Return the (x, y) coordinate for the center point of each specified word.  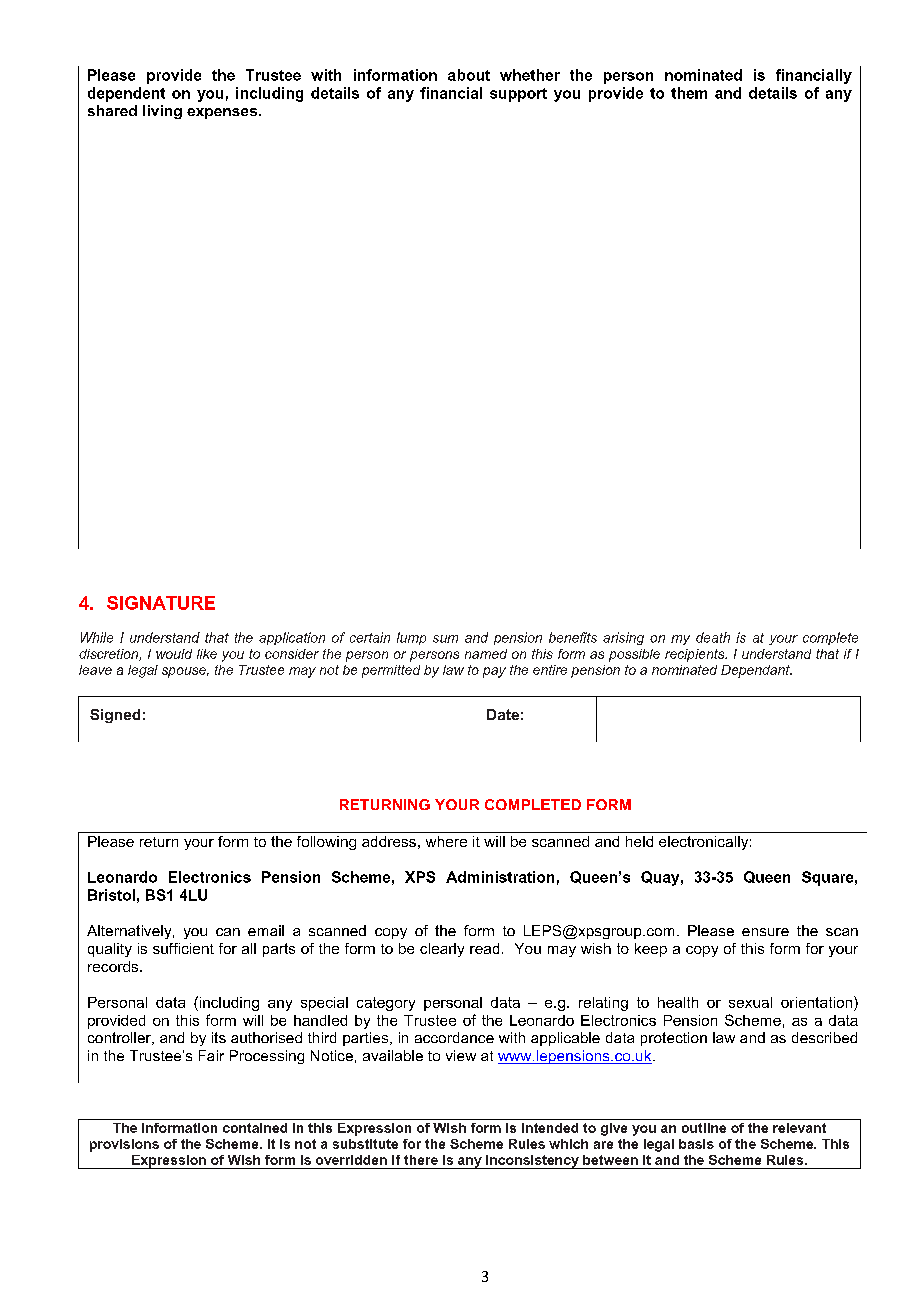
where (446, 841)
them (689, 93)
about (469, 75)
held (639, 841)
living (162, 112)
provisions (124, 1145)
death (713, 637)
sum (445, 639)
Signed (115, 716)
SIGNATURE (161, 603)
